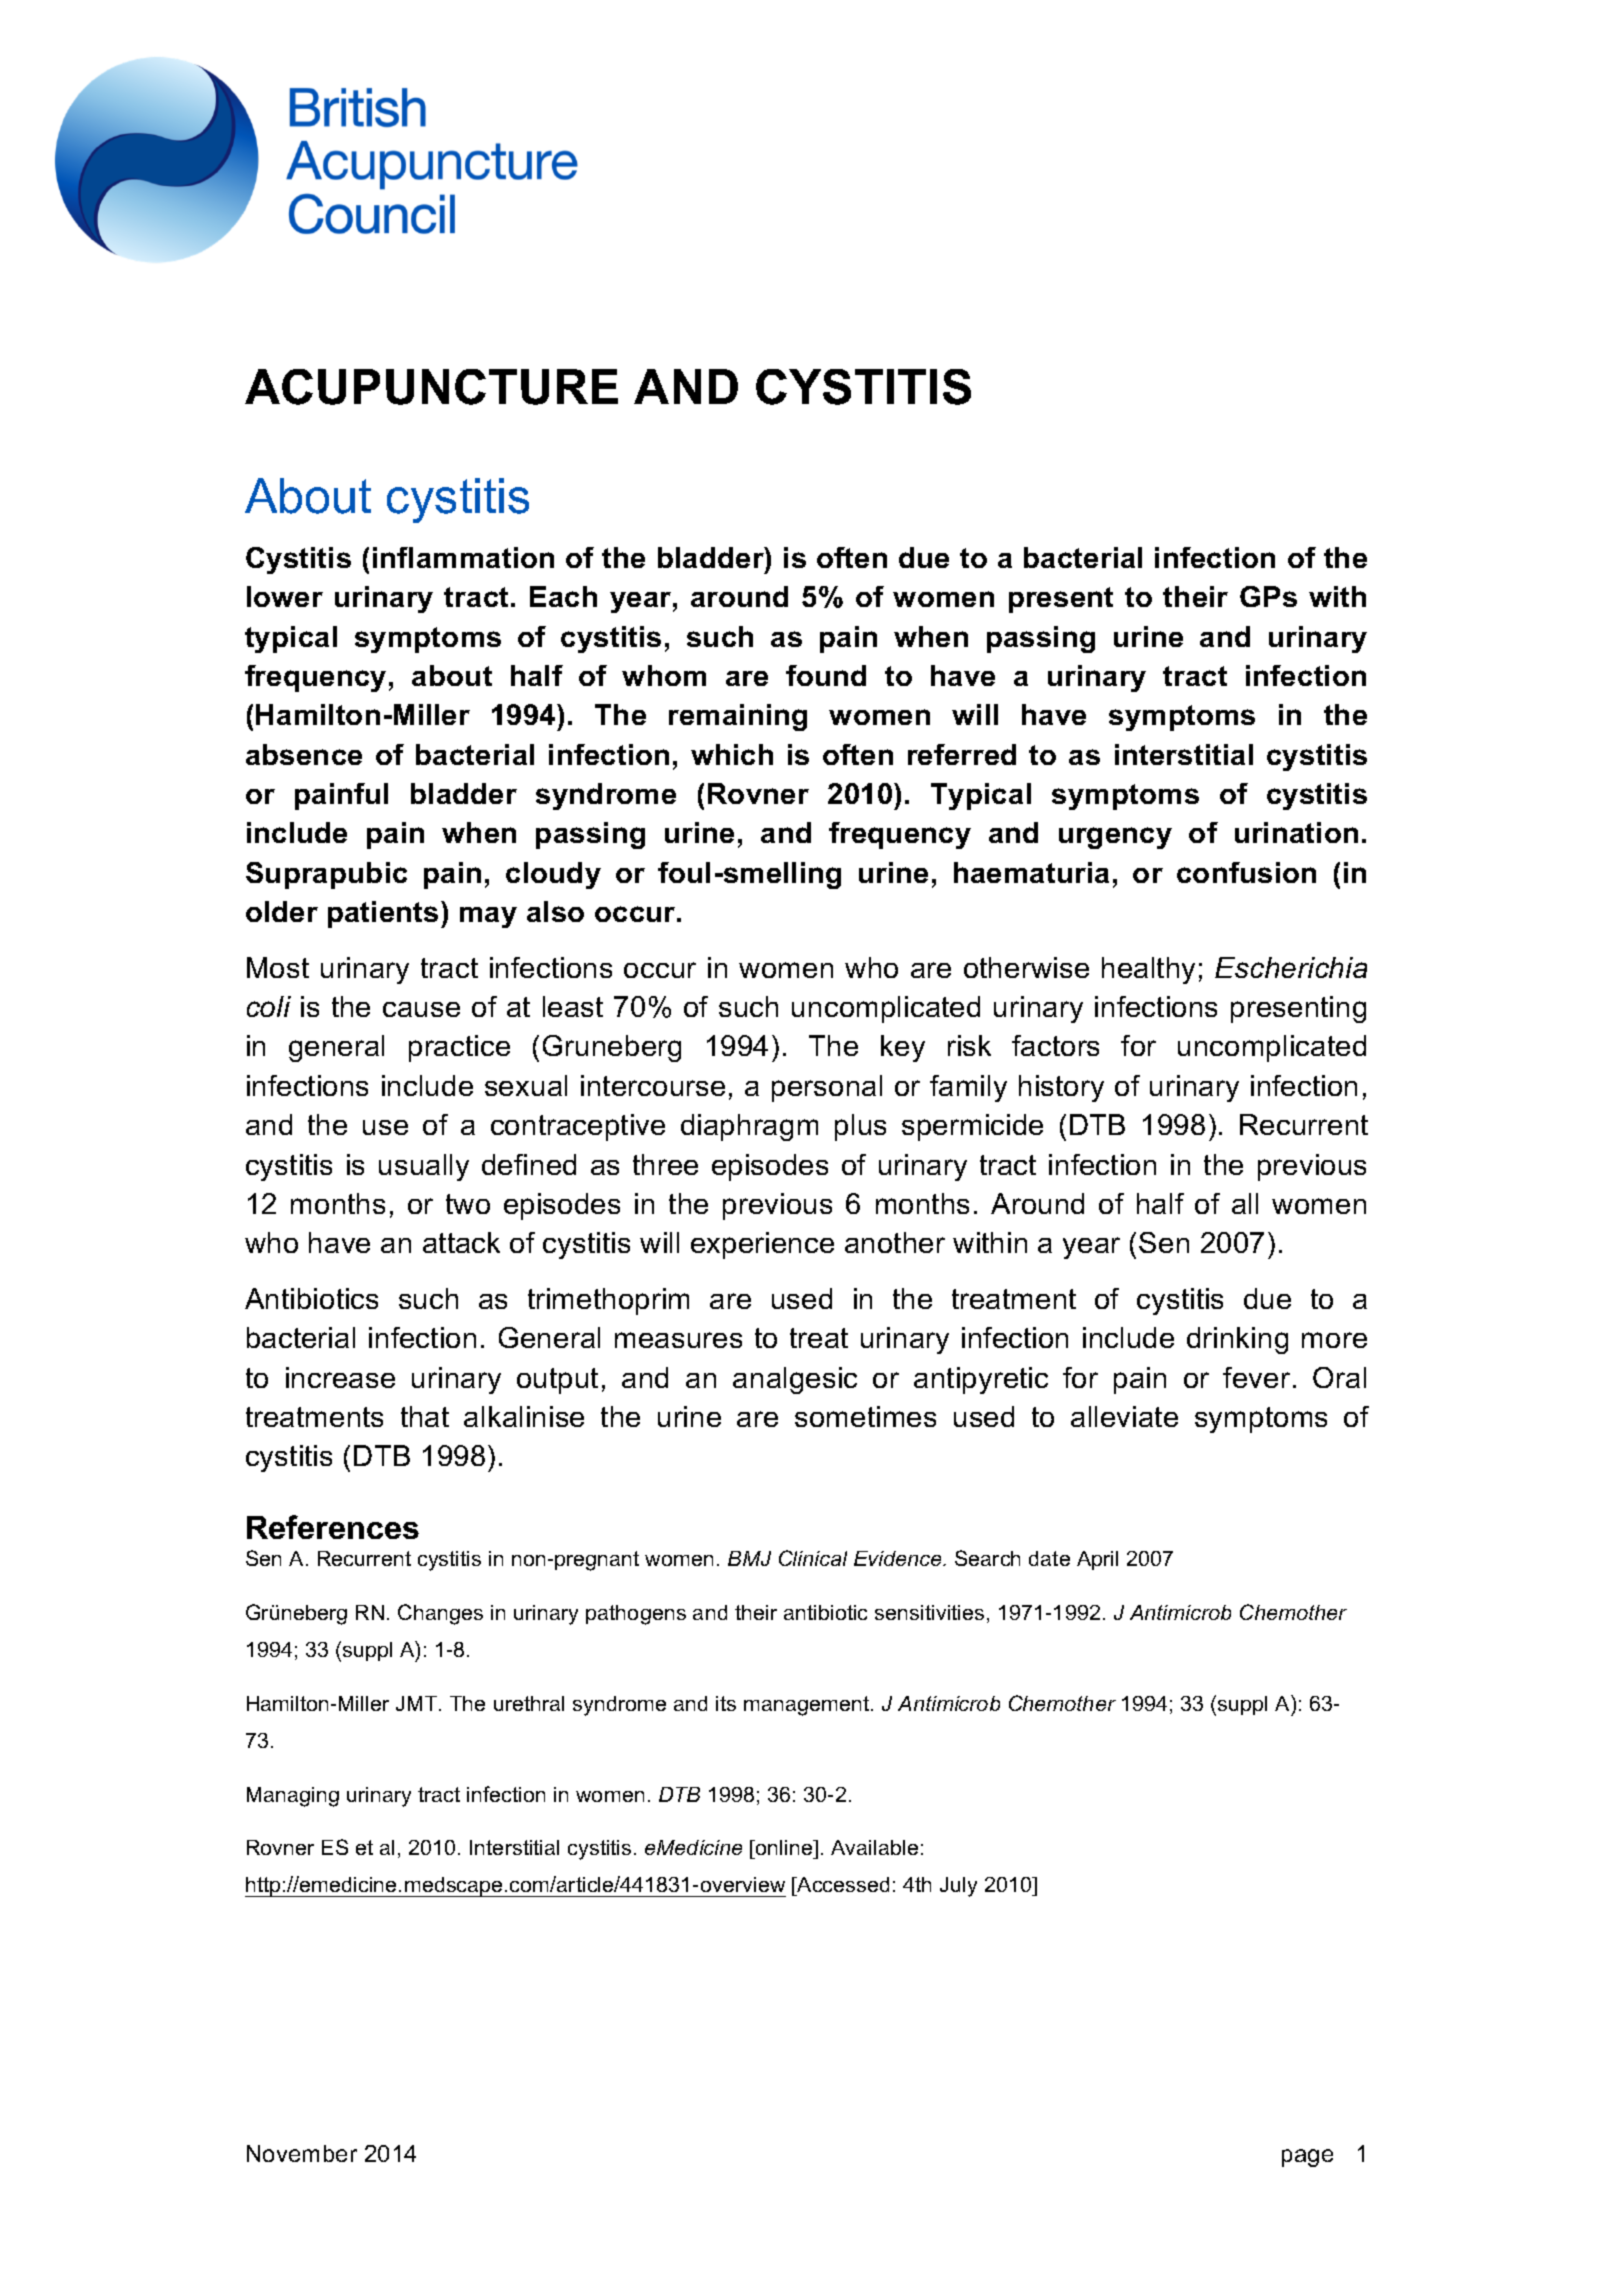 This screenshot has width=1611, height=2279. I want to click on ACUPUNCTURE, so click(431, 387).
